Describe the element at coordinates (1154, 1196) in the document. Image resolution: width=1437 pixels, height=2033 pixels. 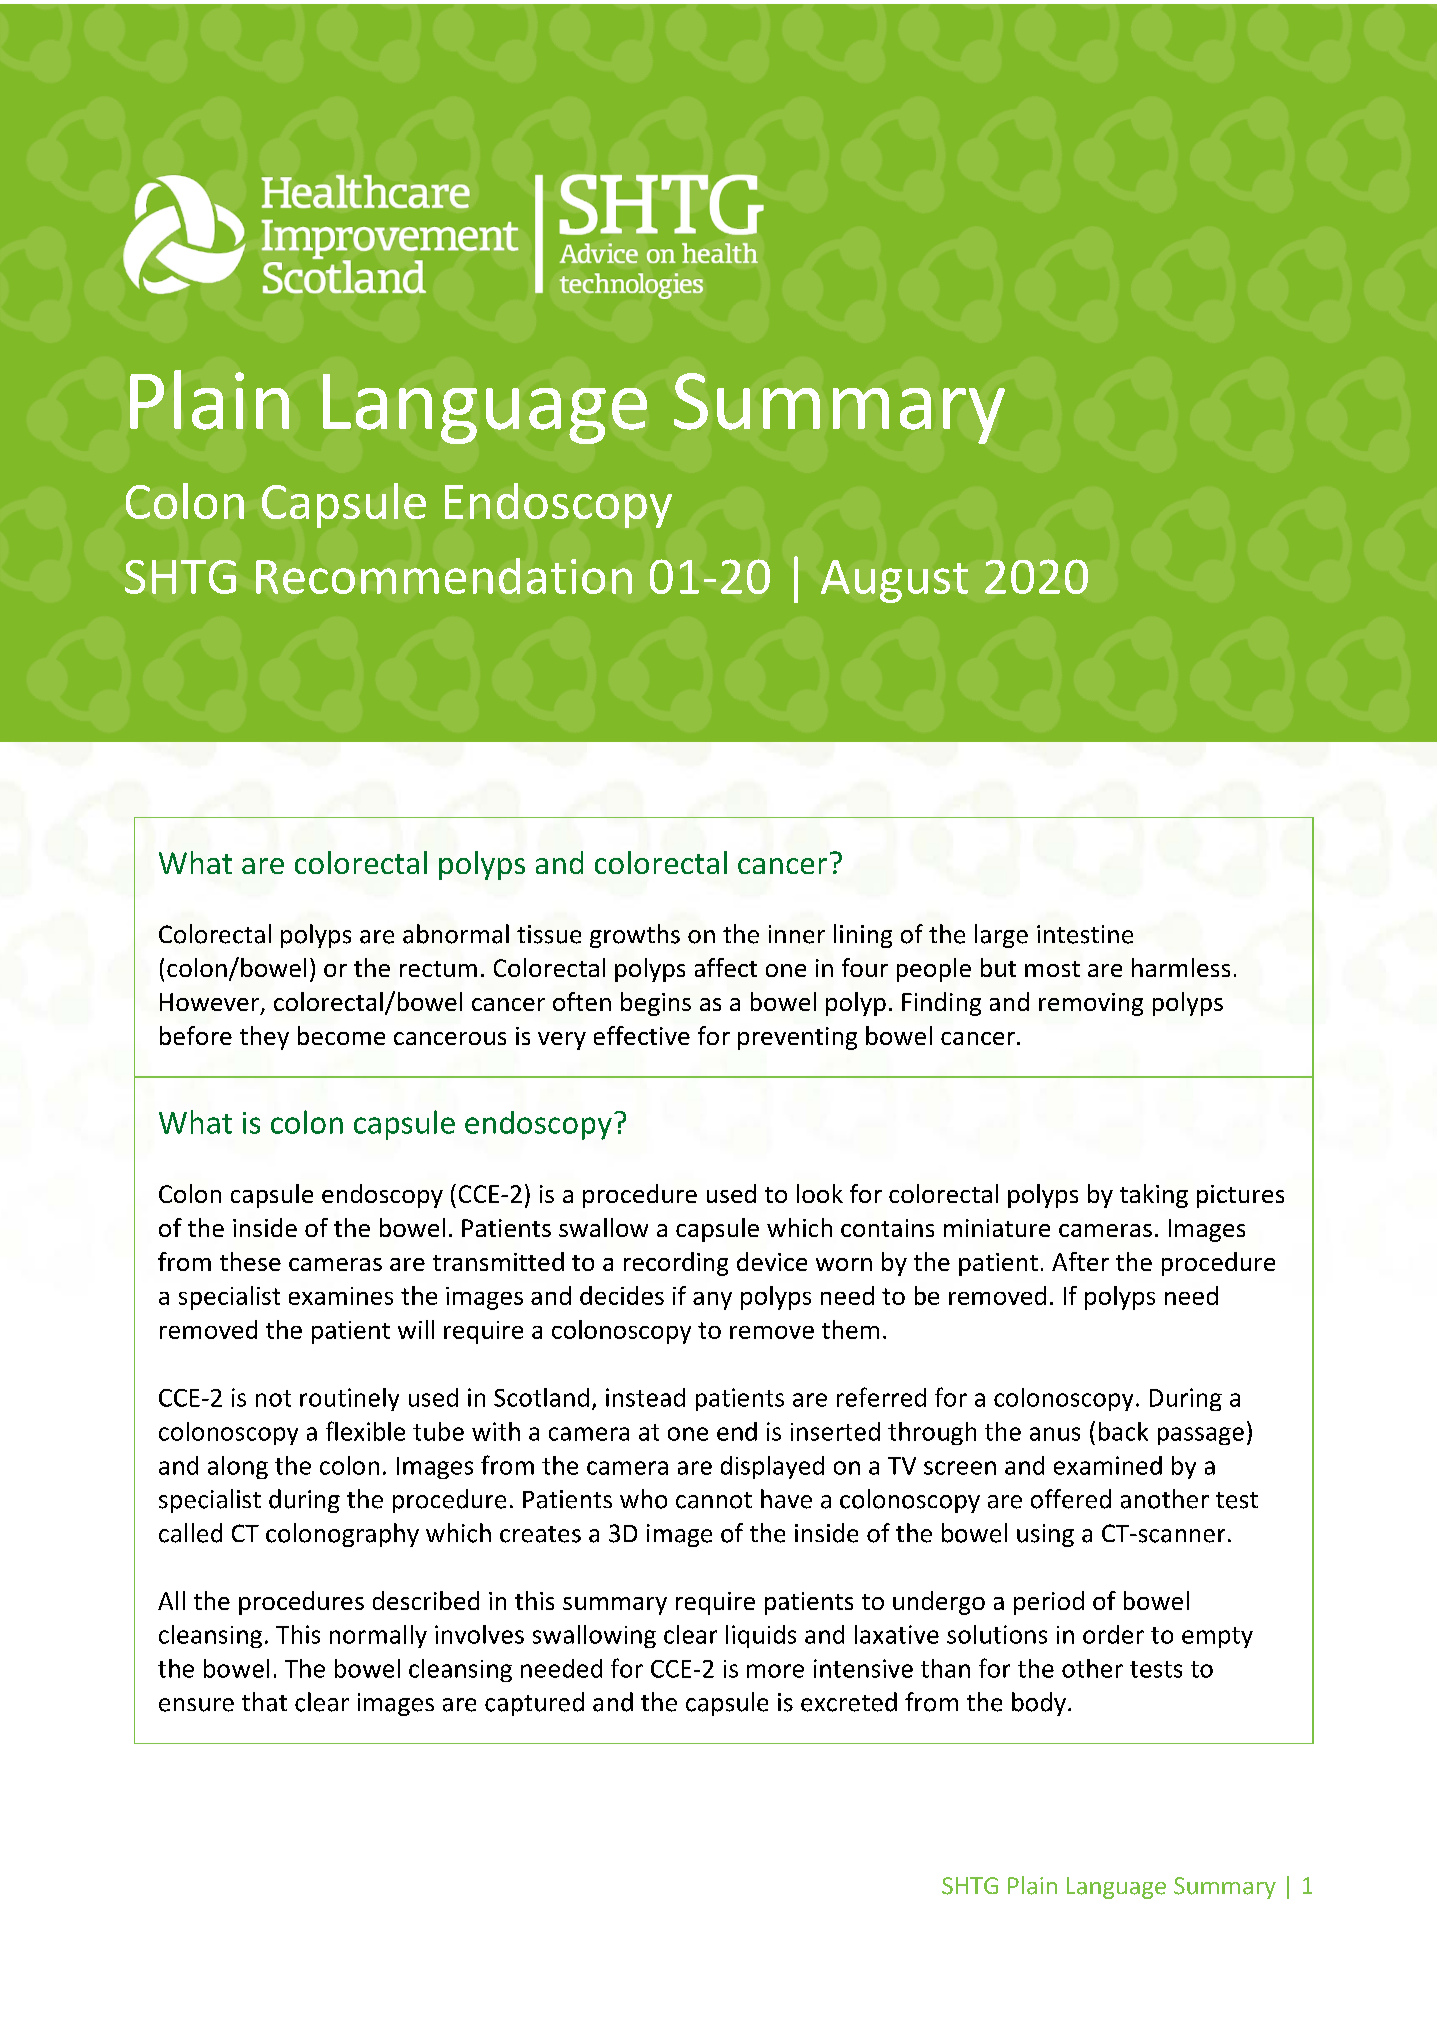
I see `taking` at that location.
